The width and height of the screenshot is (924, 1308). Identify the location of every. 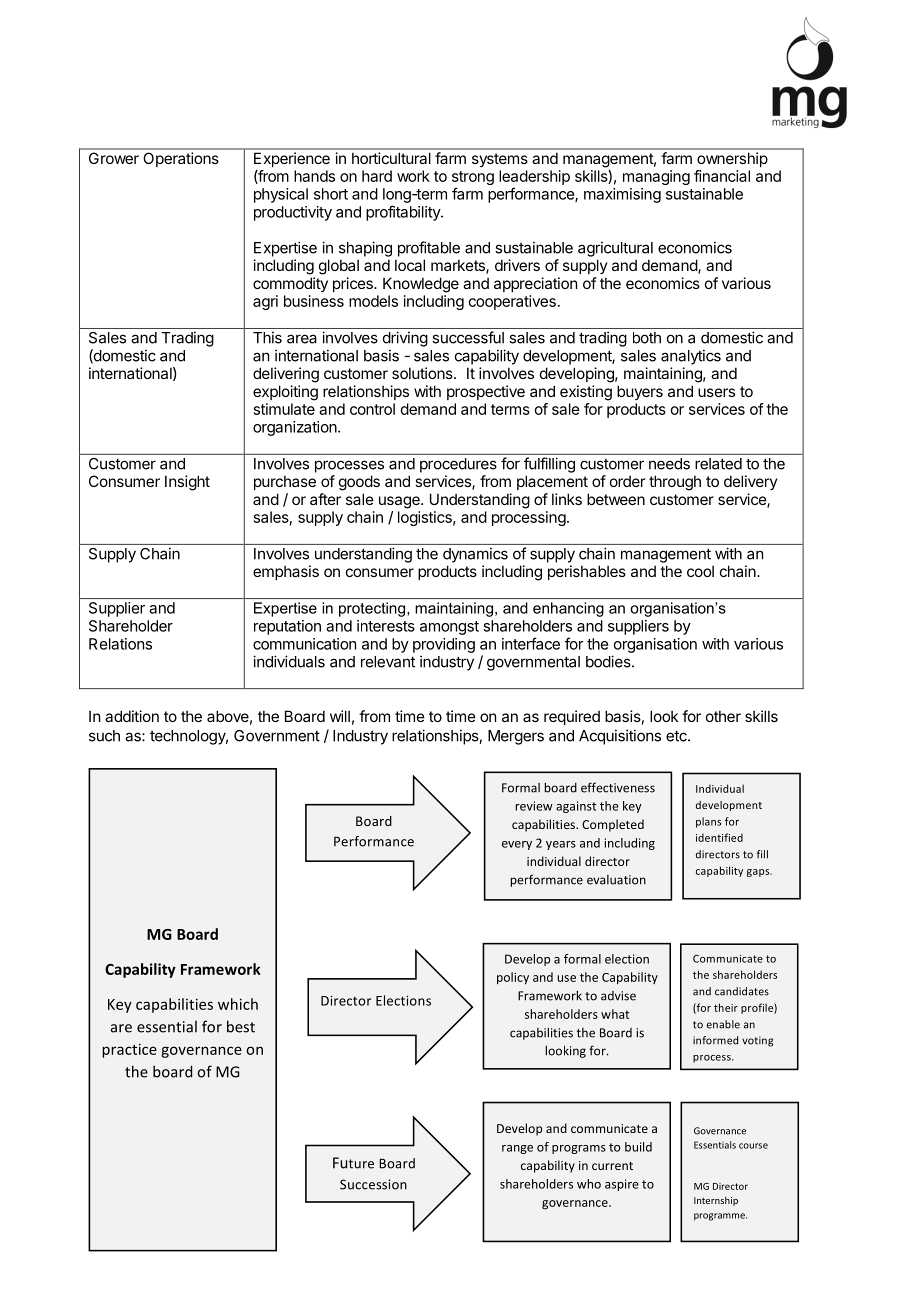
(517, 845).
